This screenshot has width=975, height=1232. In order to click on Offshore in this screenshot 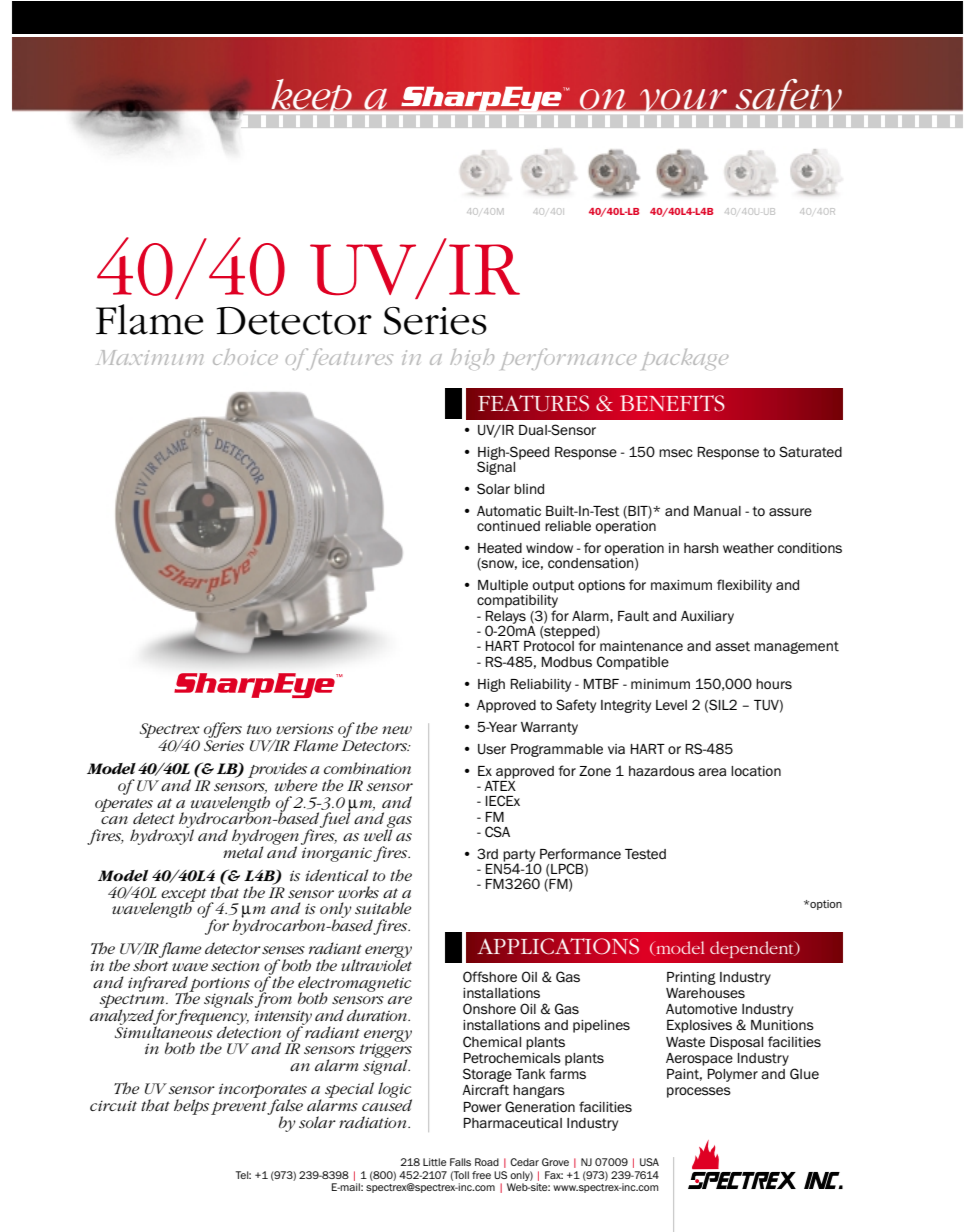, I will do `click(490, 977)`.
